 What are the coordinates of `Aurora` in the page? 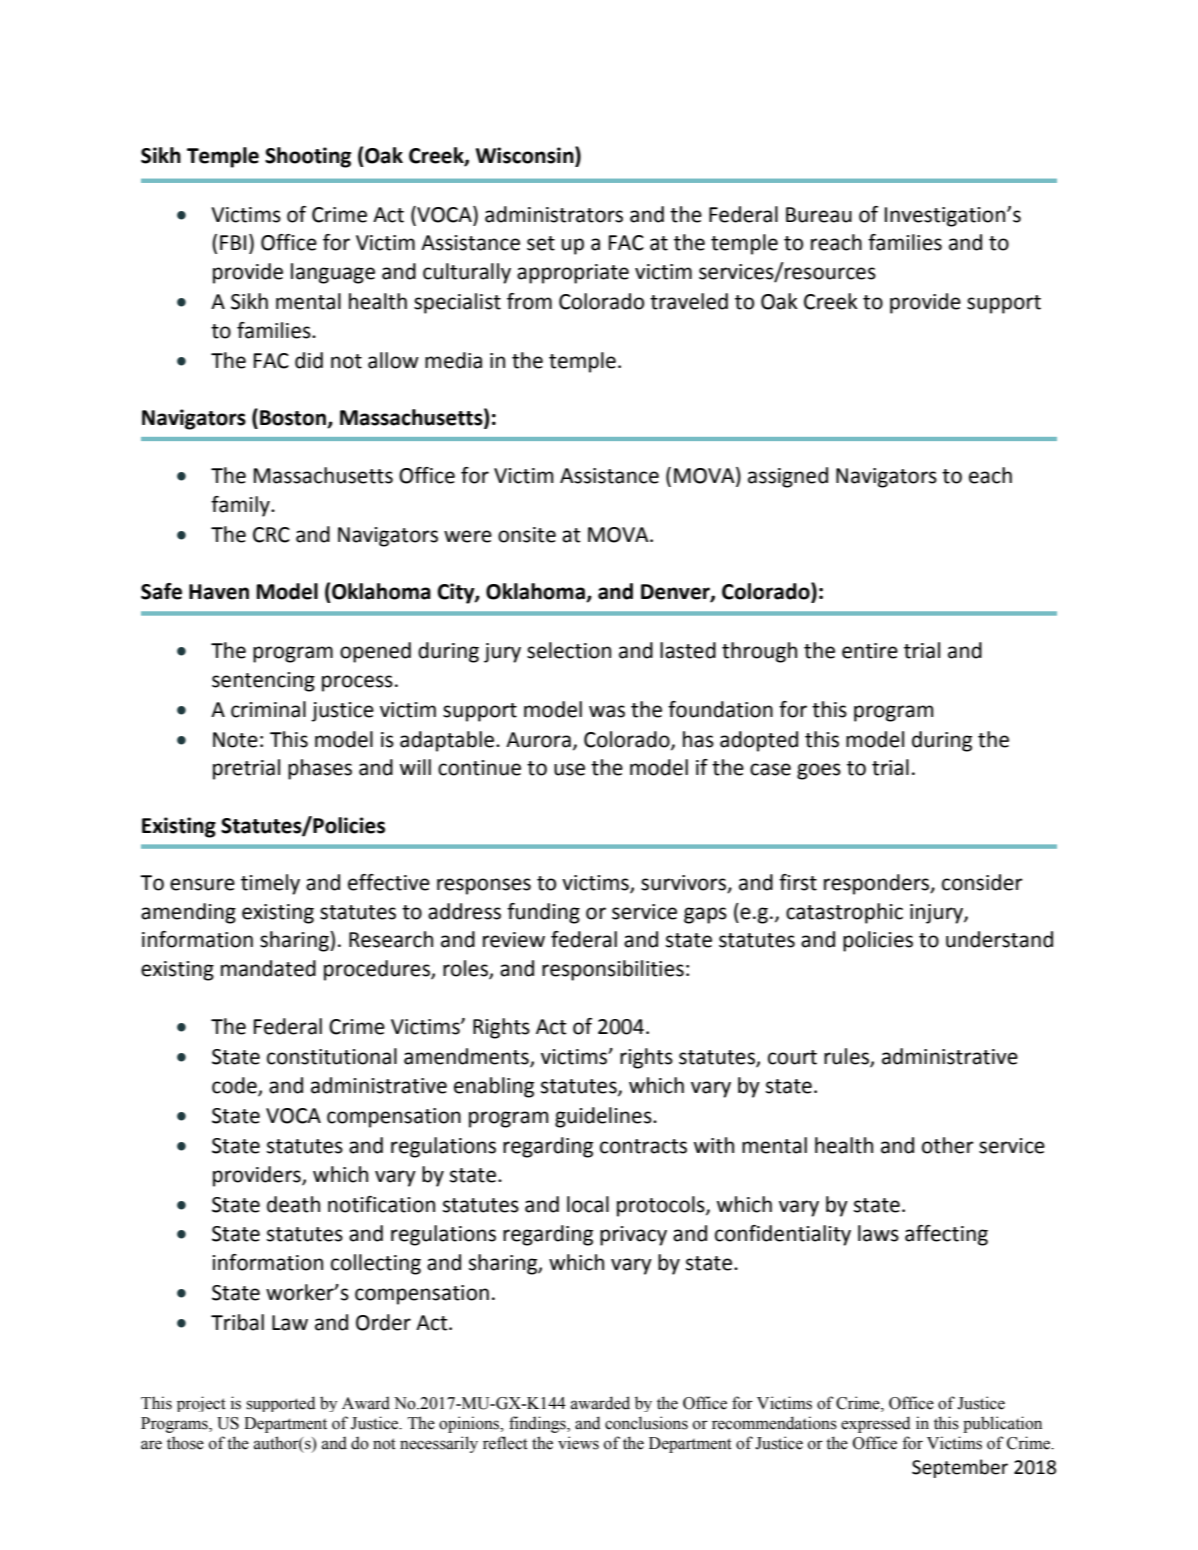 It's located at (538, 740).
